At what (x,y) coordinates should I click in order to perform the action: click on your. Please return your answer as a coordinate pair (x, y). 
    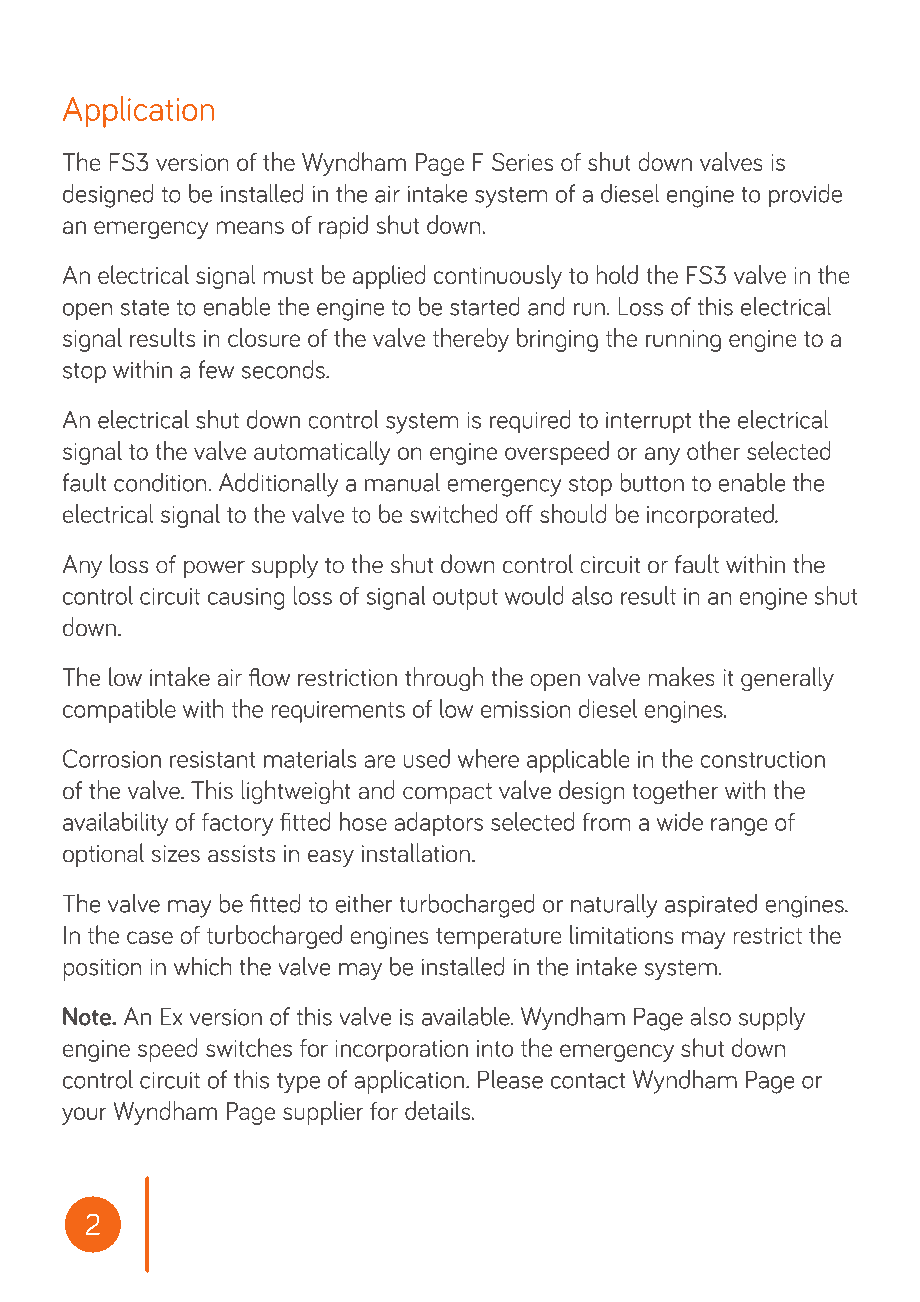
    Looking at the image, I should click on (84, 1116).
